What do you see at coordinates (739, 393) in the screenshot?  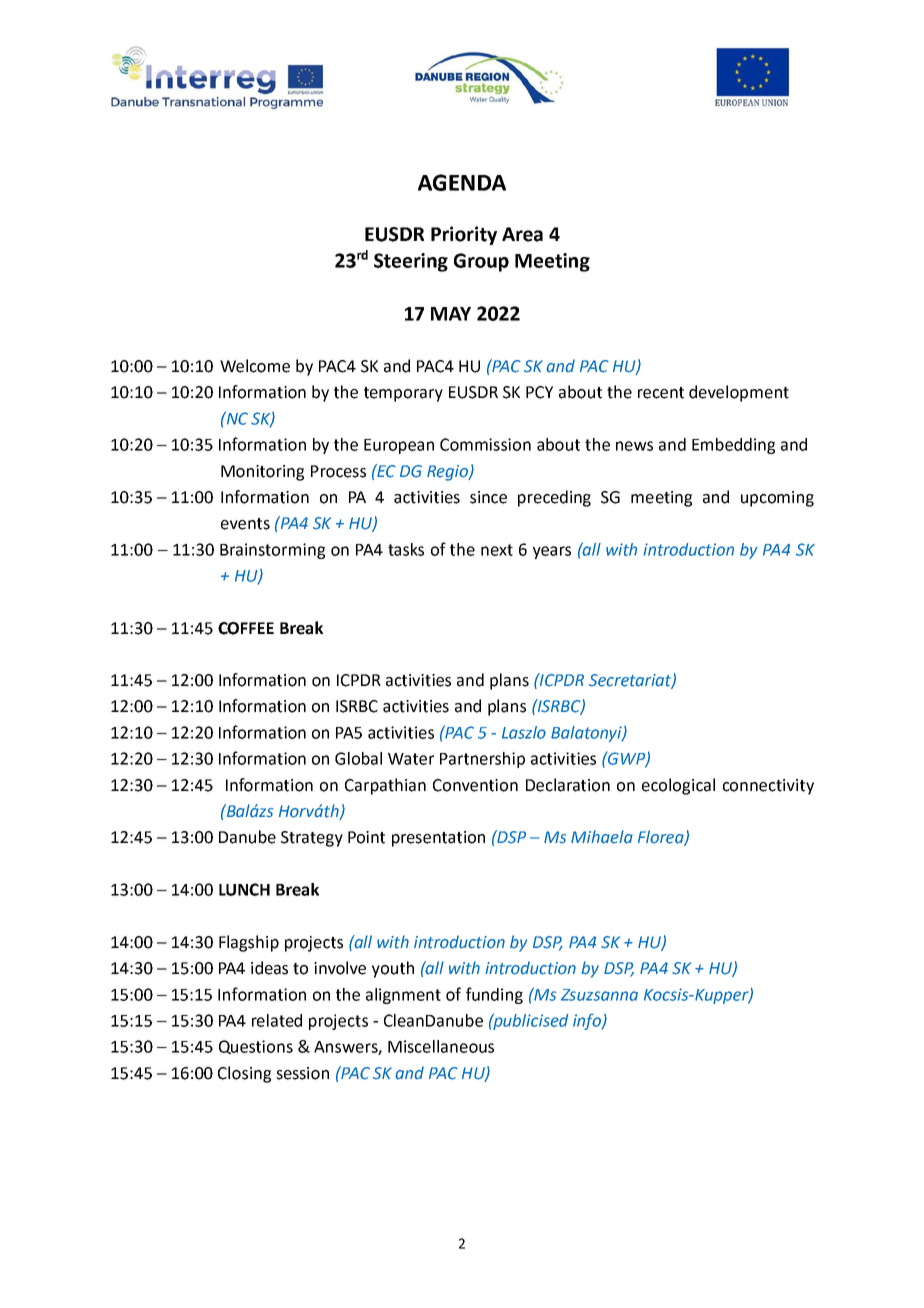 I see `development` at bounding box center [739, 393].
